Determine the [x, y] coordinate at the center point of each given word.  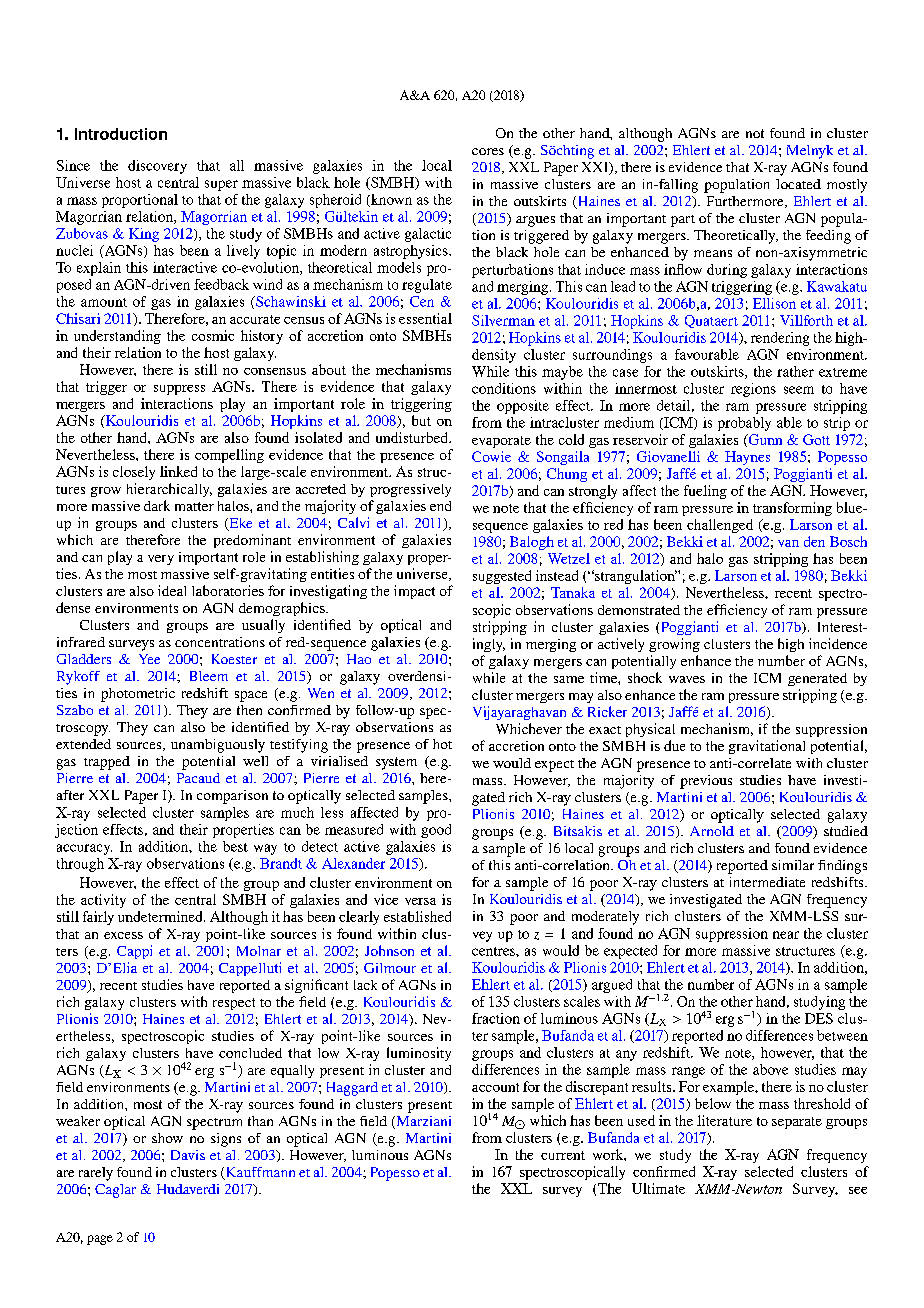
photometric [138, 695]
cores [488, 151]
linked [178, 471]
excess [123, 935]
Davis [188, 1155]
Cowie [491, 456]
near [786, 935]
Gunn [764, 440]
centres [494, 951]
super [221, 185]
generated [817, 679]
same [569, 679]
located [798, 184]
